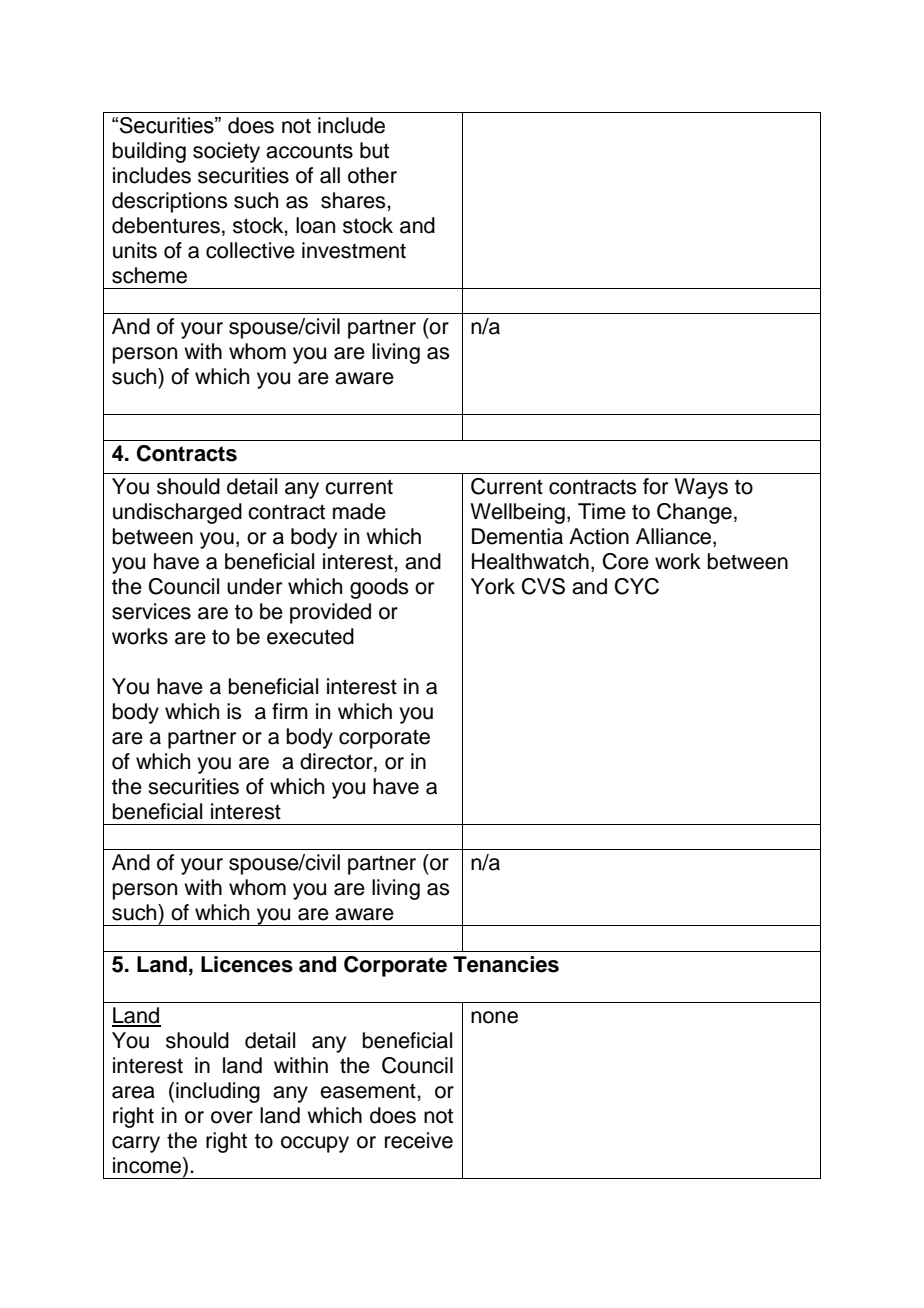 The width and height of the page is (924, 1308). I want to click on but, so click(374, 150).
